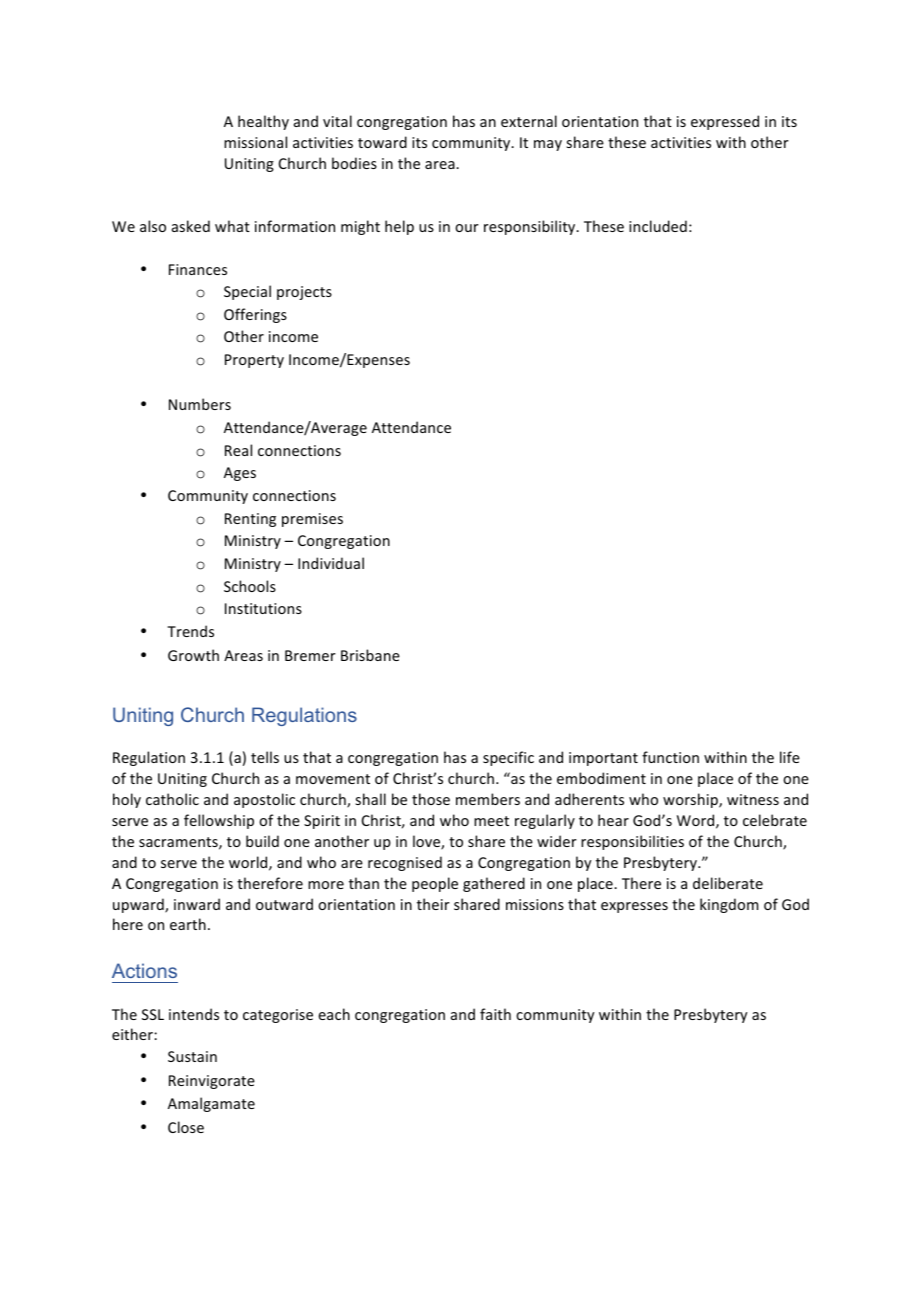 The image size is (924, 1308). I want to click on faith, so click(495, 1014).
